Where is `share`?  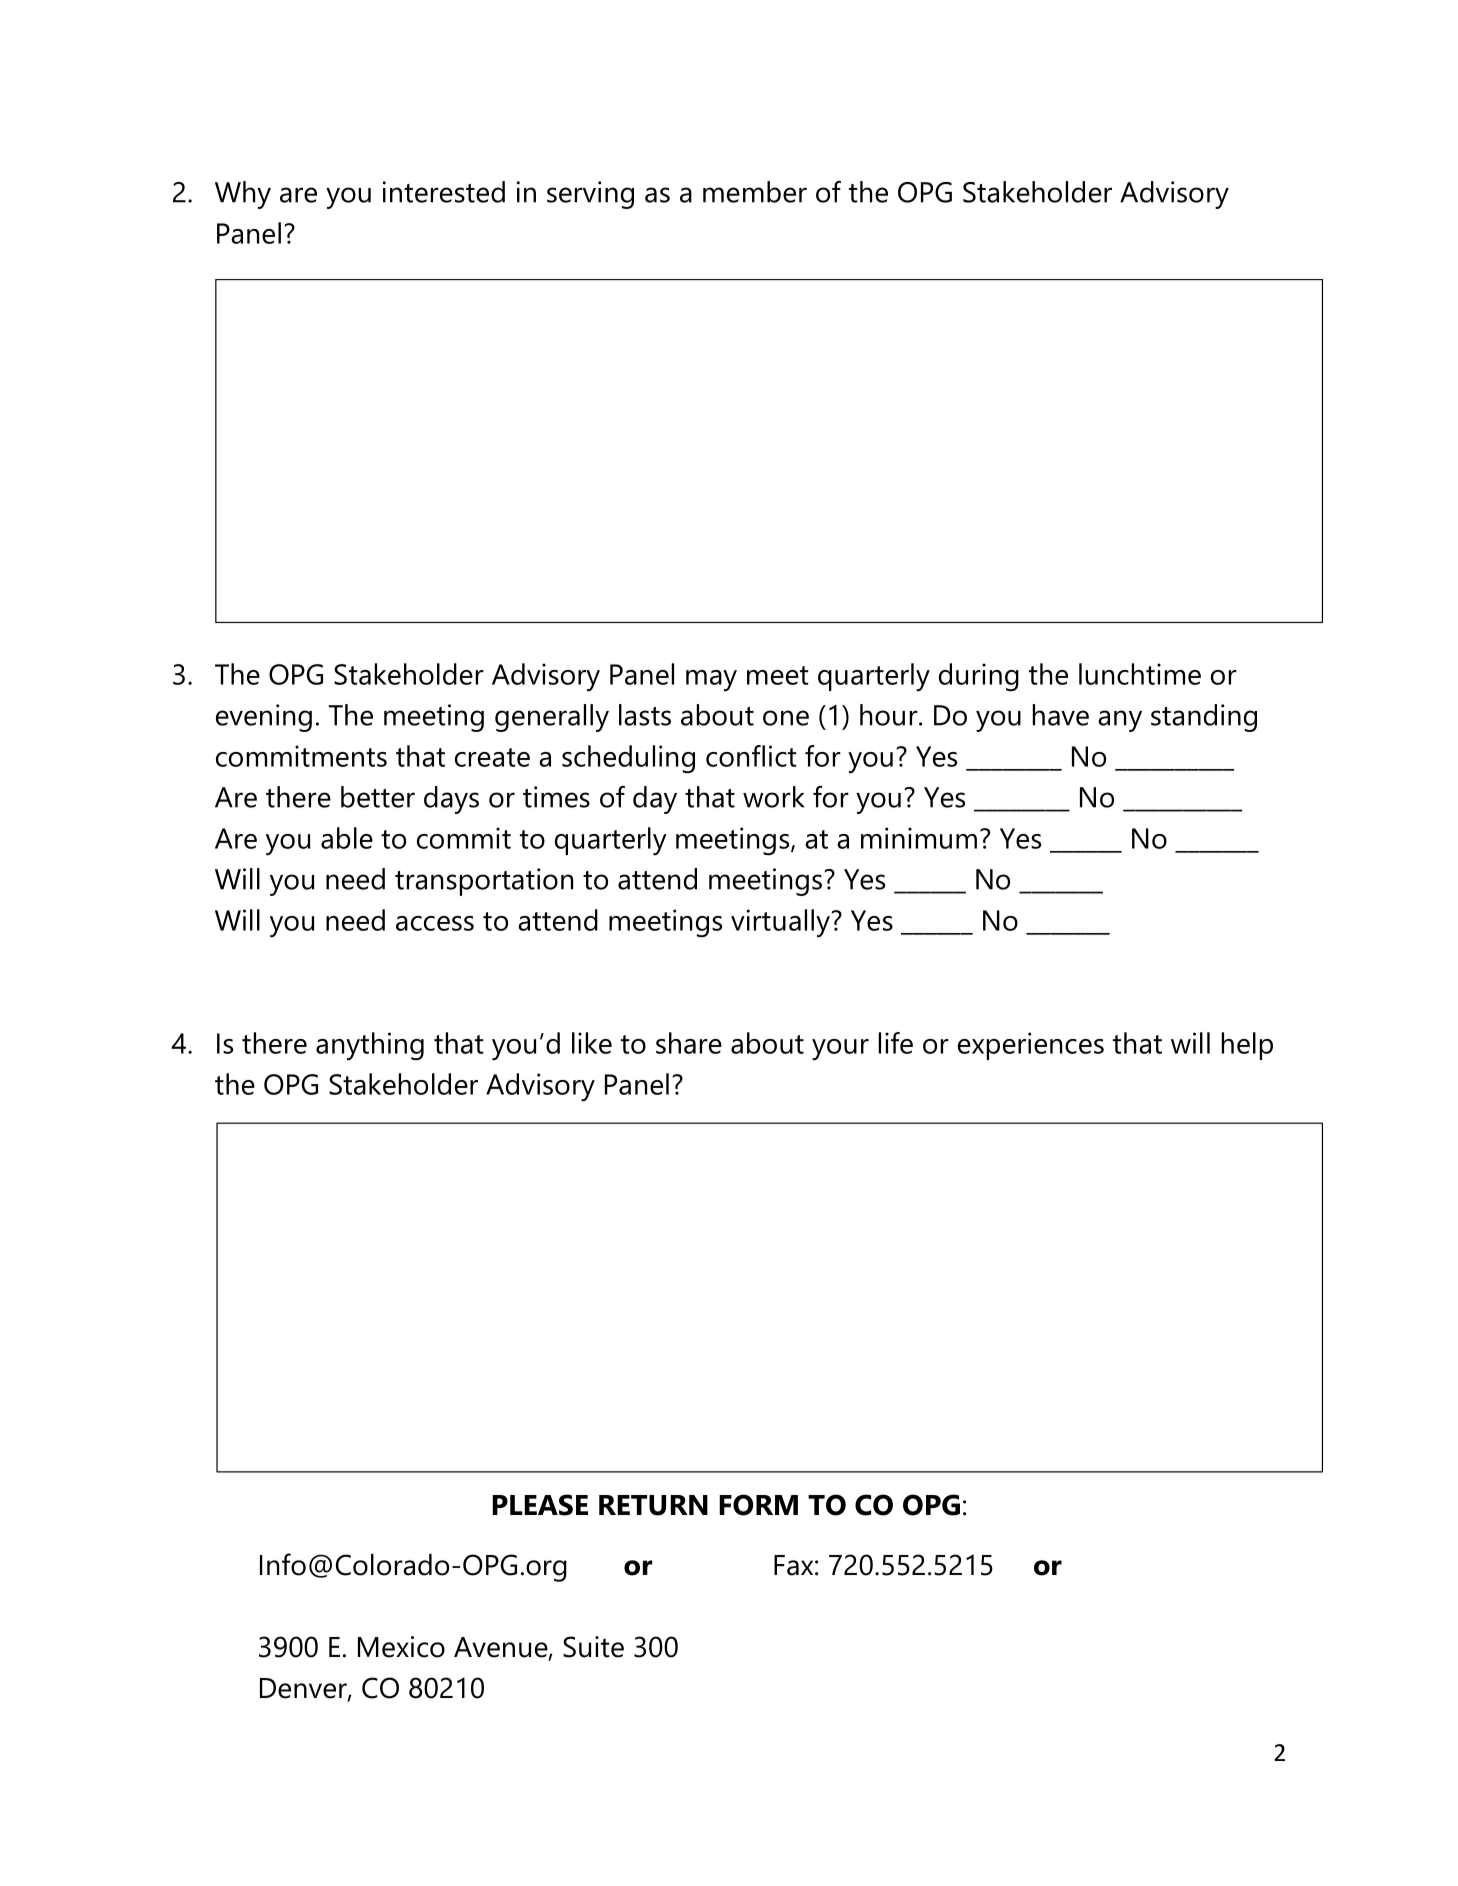
share is located at coordinates (689, 1043).
